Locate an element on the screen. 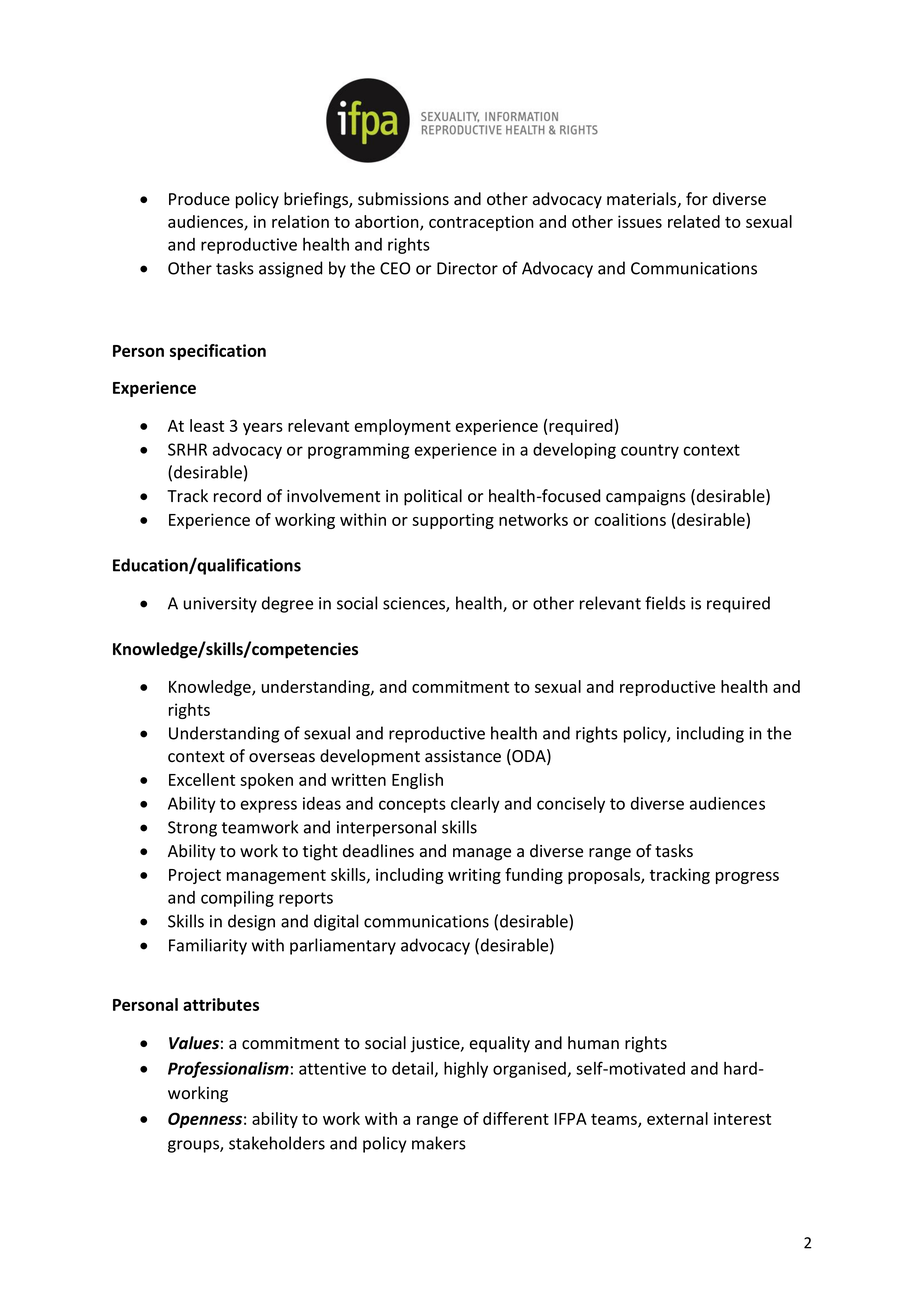 This screenshot has height=1308, width=924. assistance is located at coordinates (463, 756).
